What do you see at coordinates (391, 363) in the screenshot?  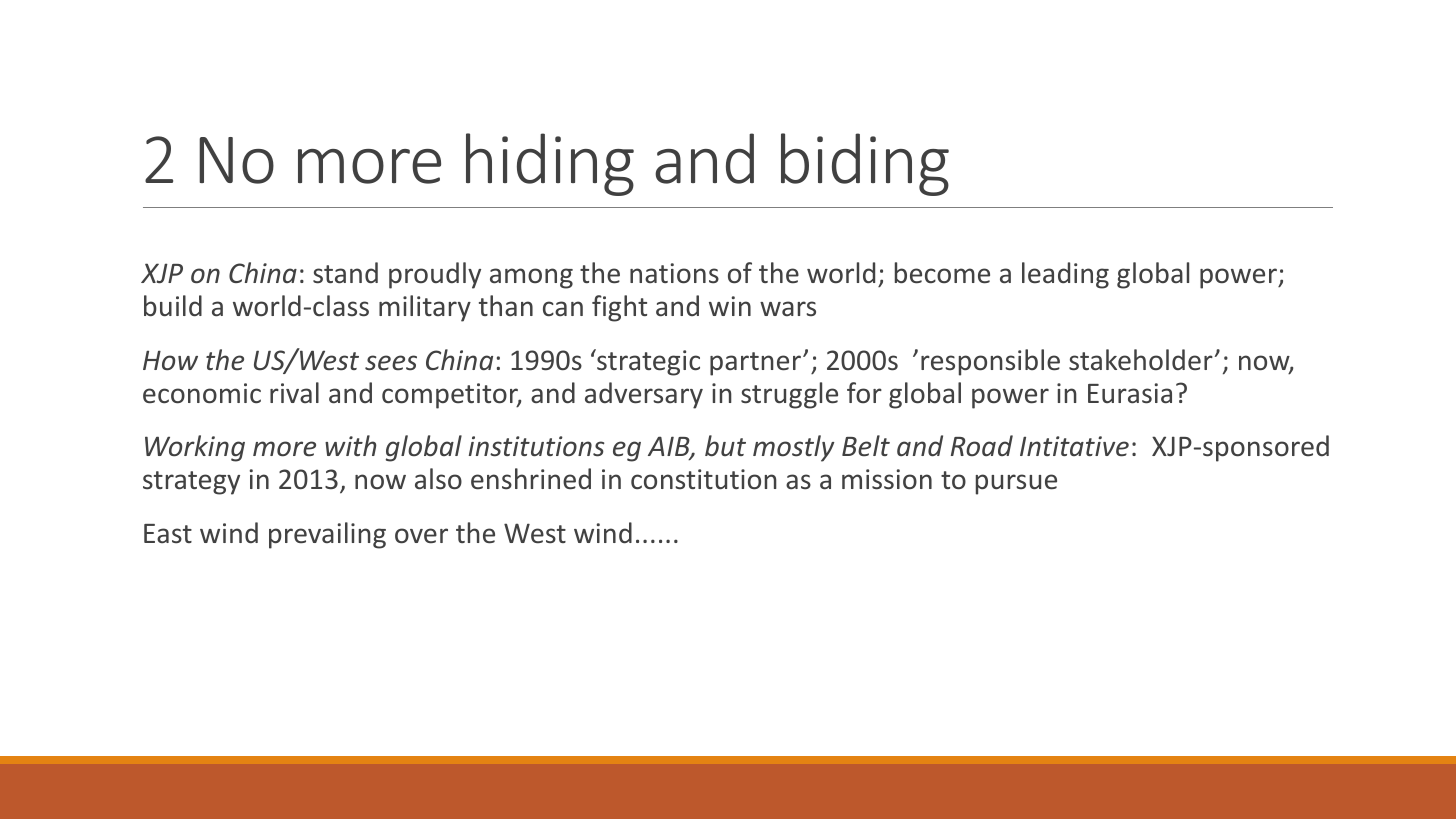 I see `sees` at bounding box center [391, 363].
